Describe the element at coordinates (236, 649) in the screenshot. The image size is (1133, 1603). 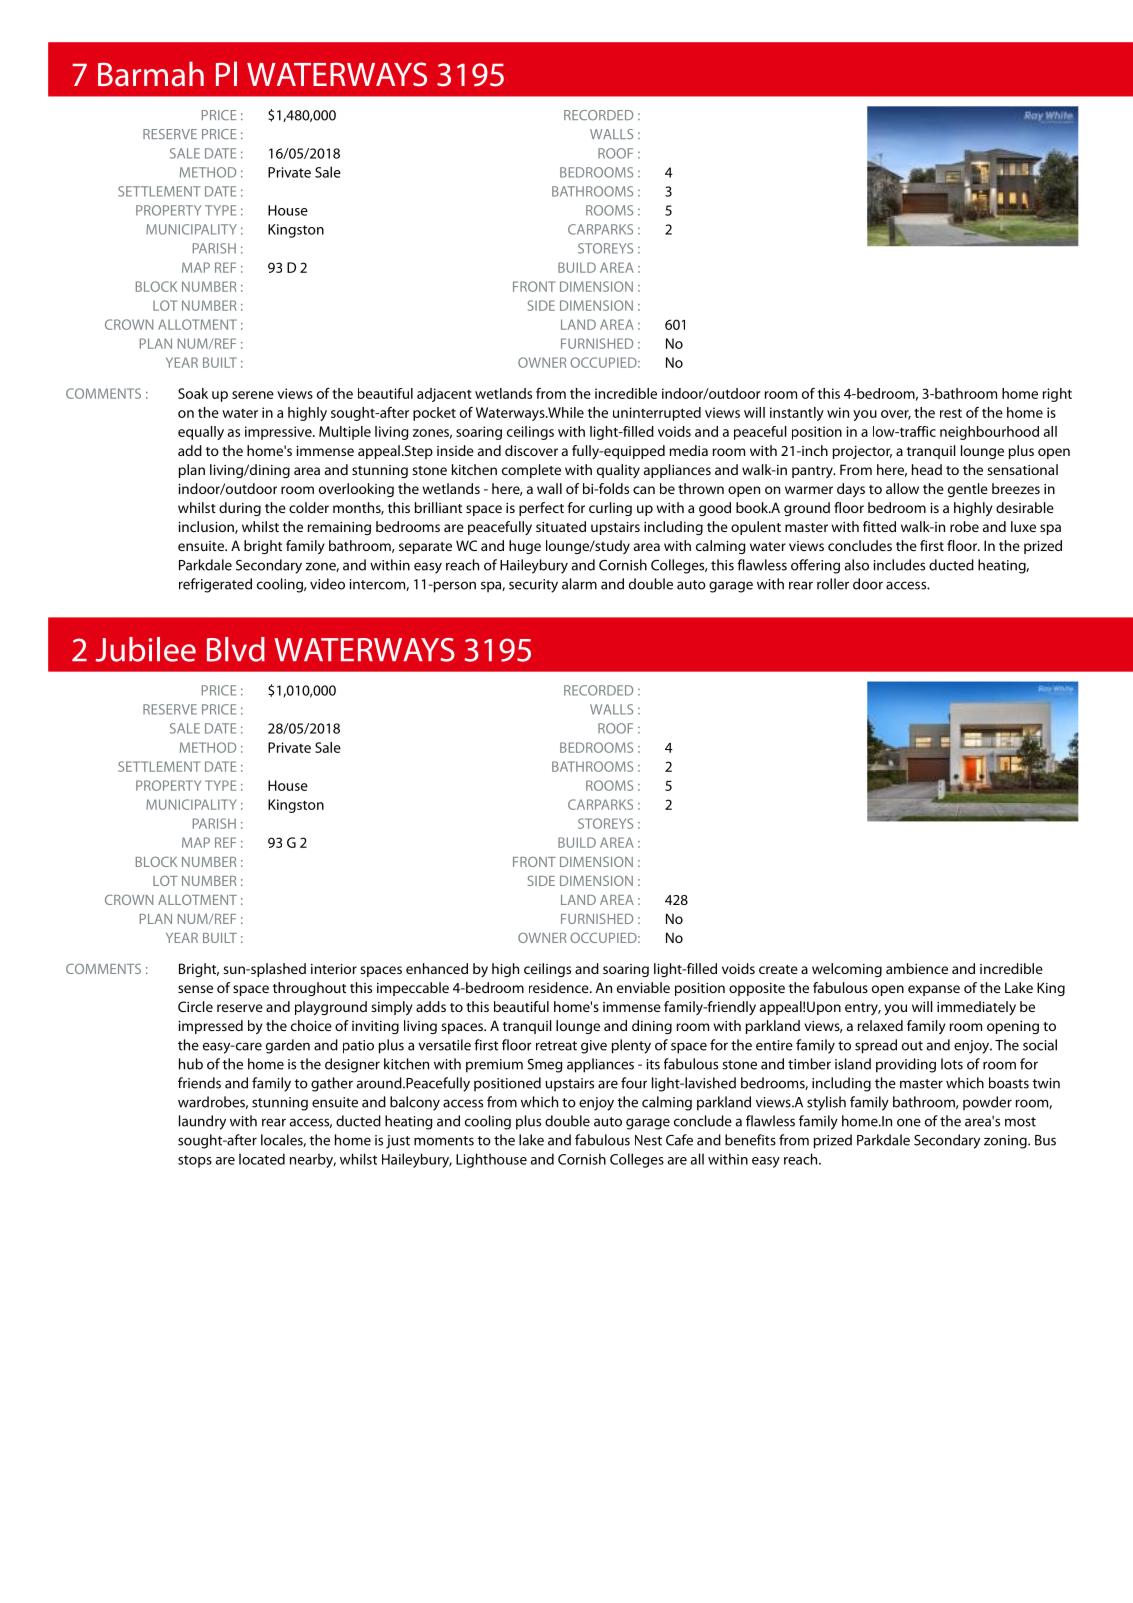
I see `Blvd` at that location.
